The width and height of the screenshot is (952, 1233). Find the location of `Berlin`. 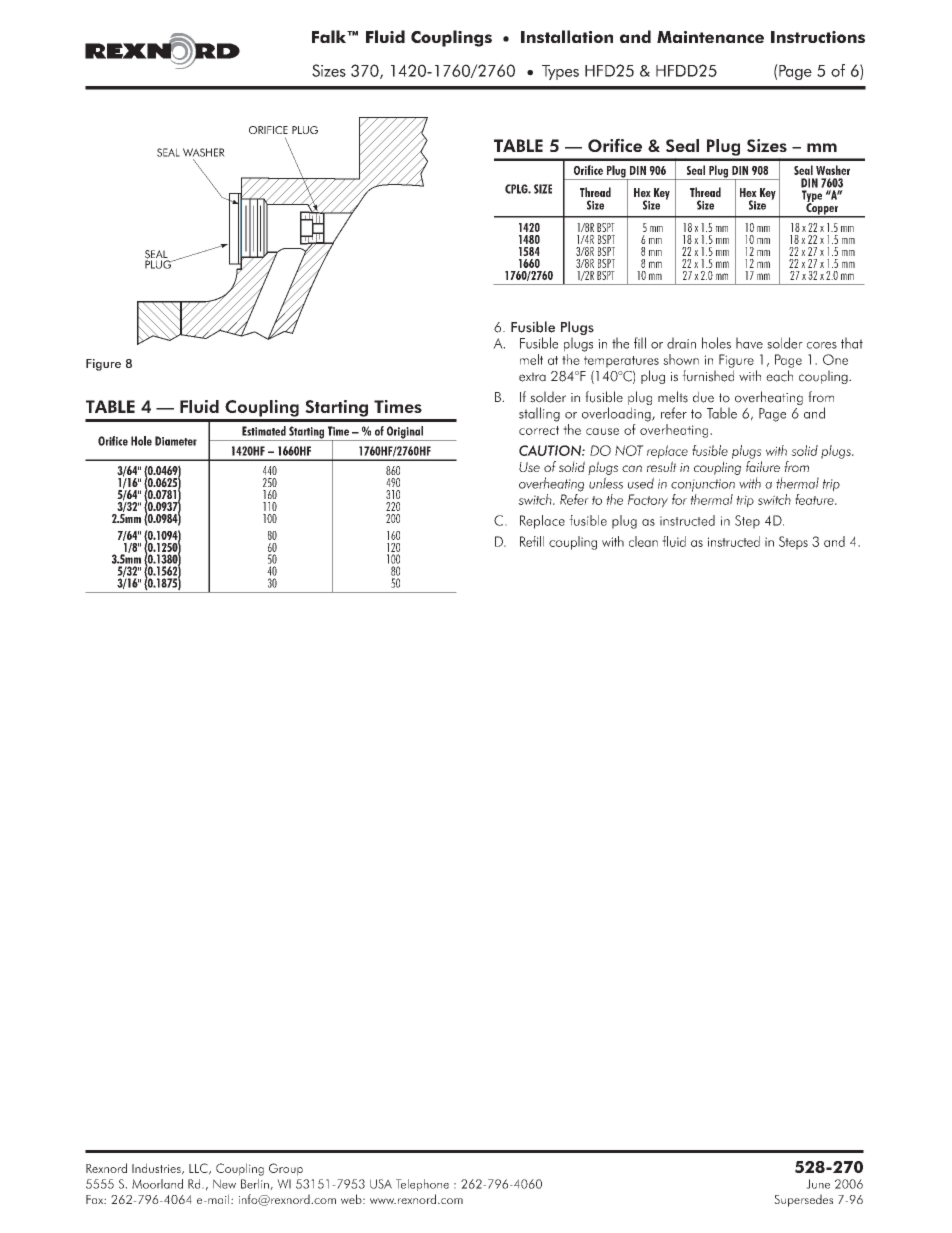

Berlin is located at coordinates (256, 1184).
